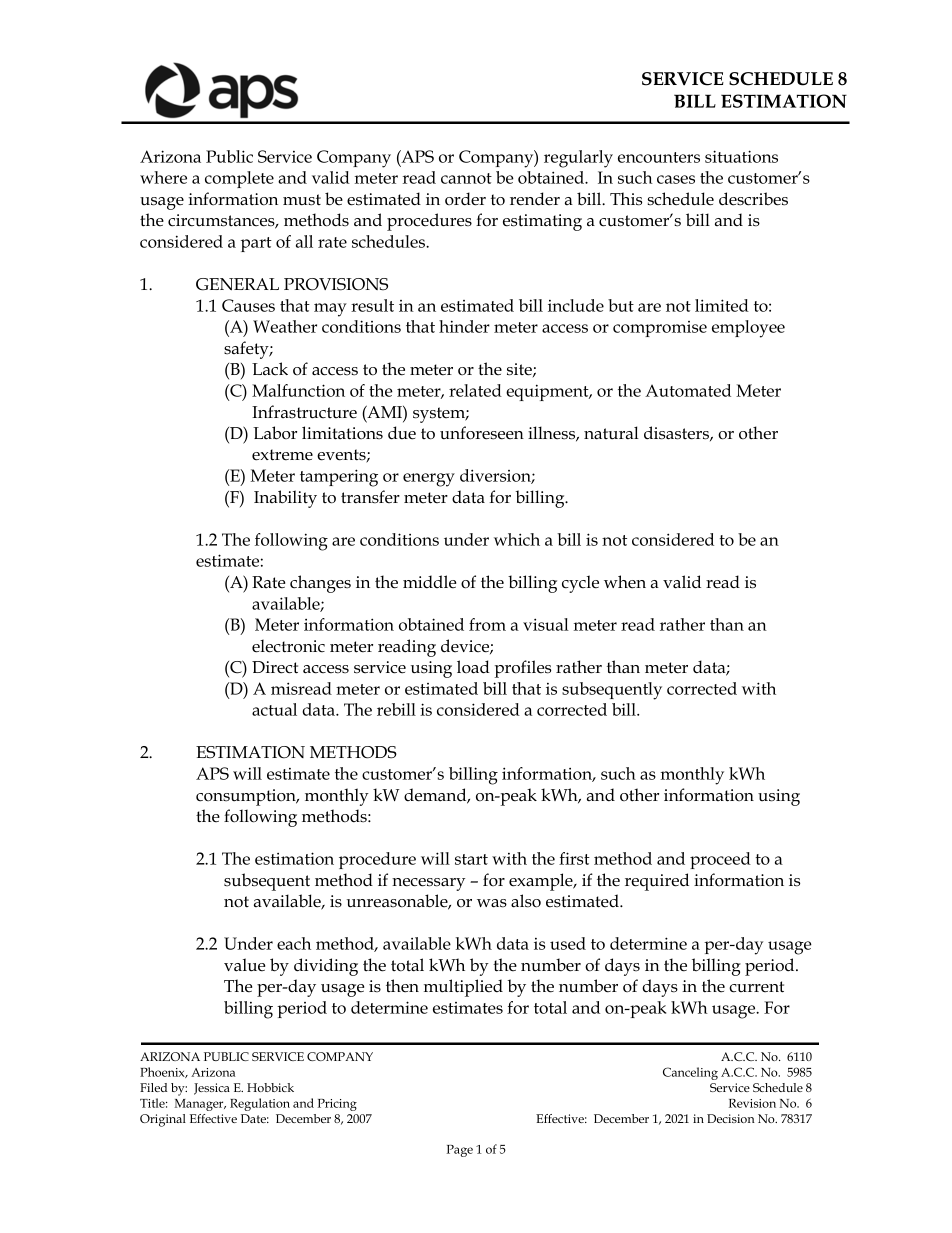 The height and width of the image is (1233, 952). I want to click on Direct, so click(275, 667).
